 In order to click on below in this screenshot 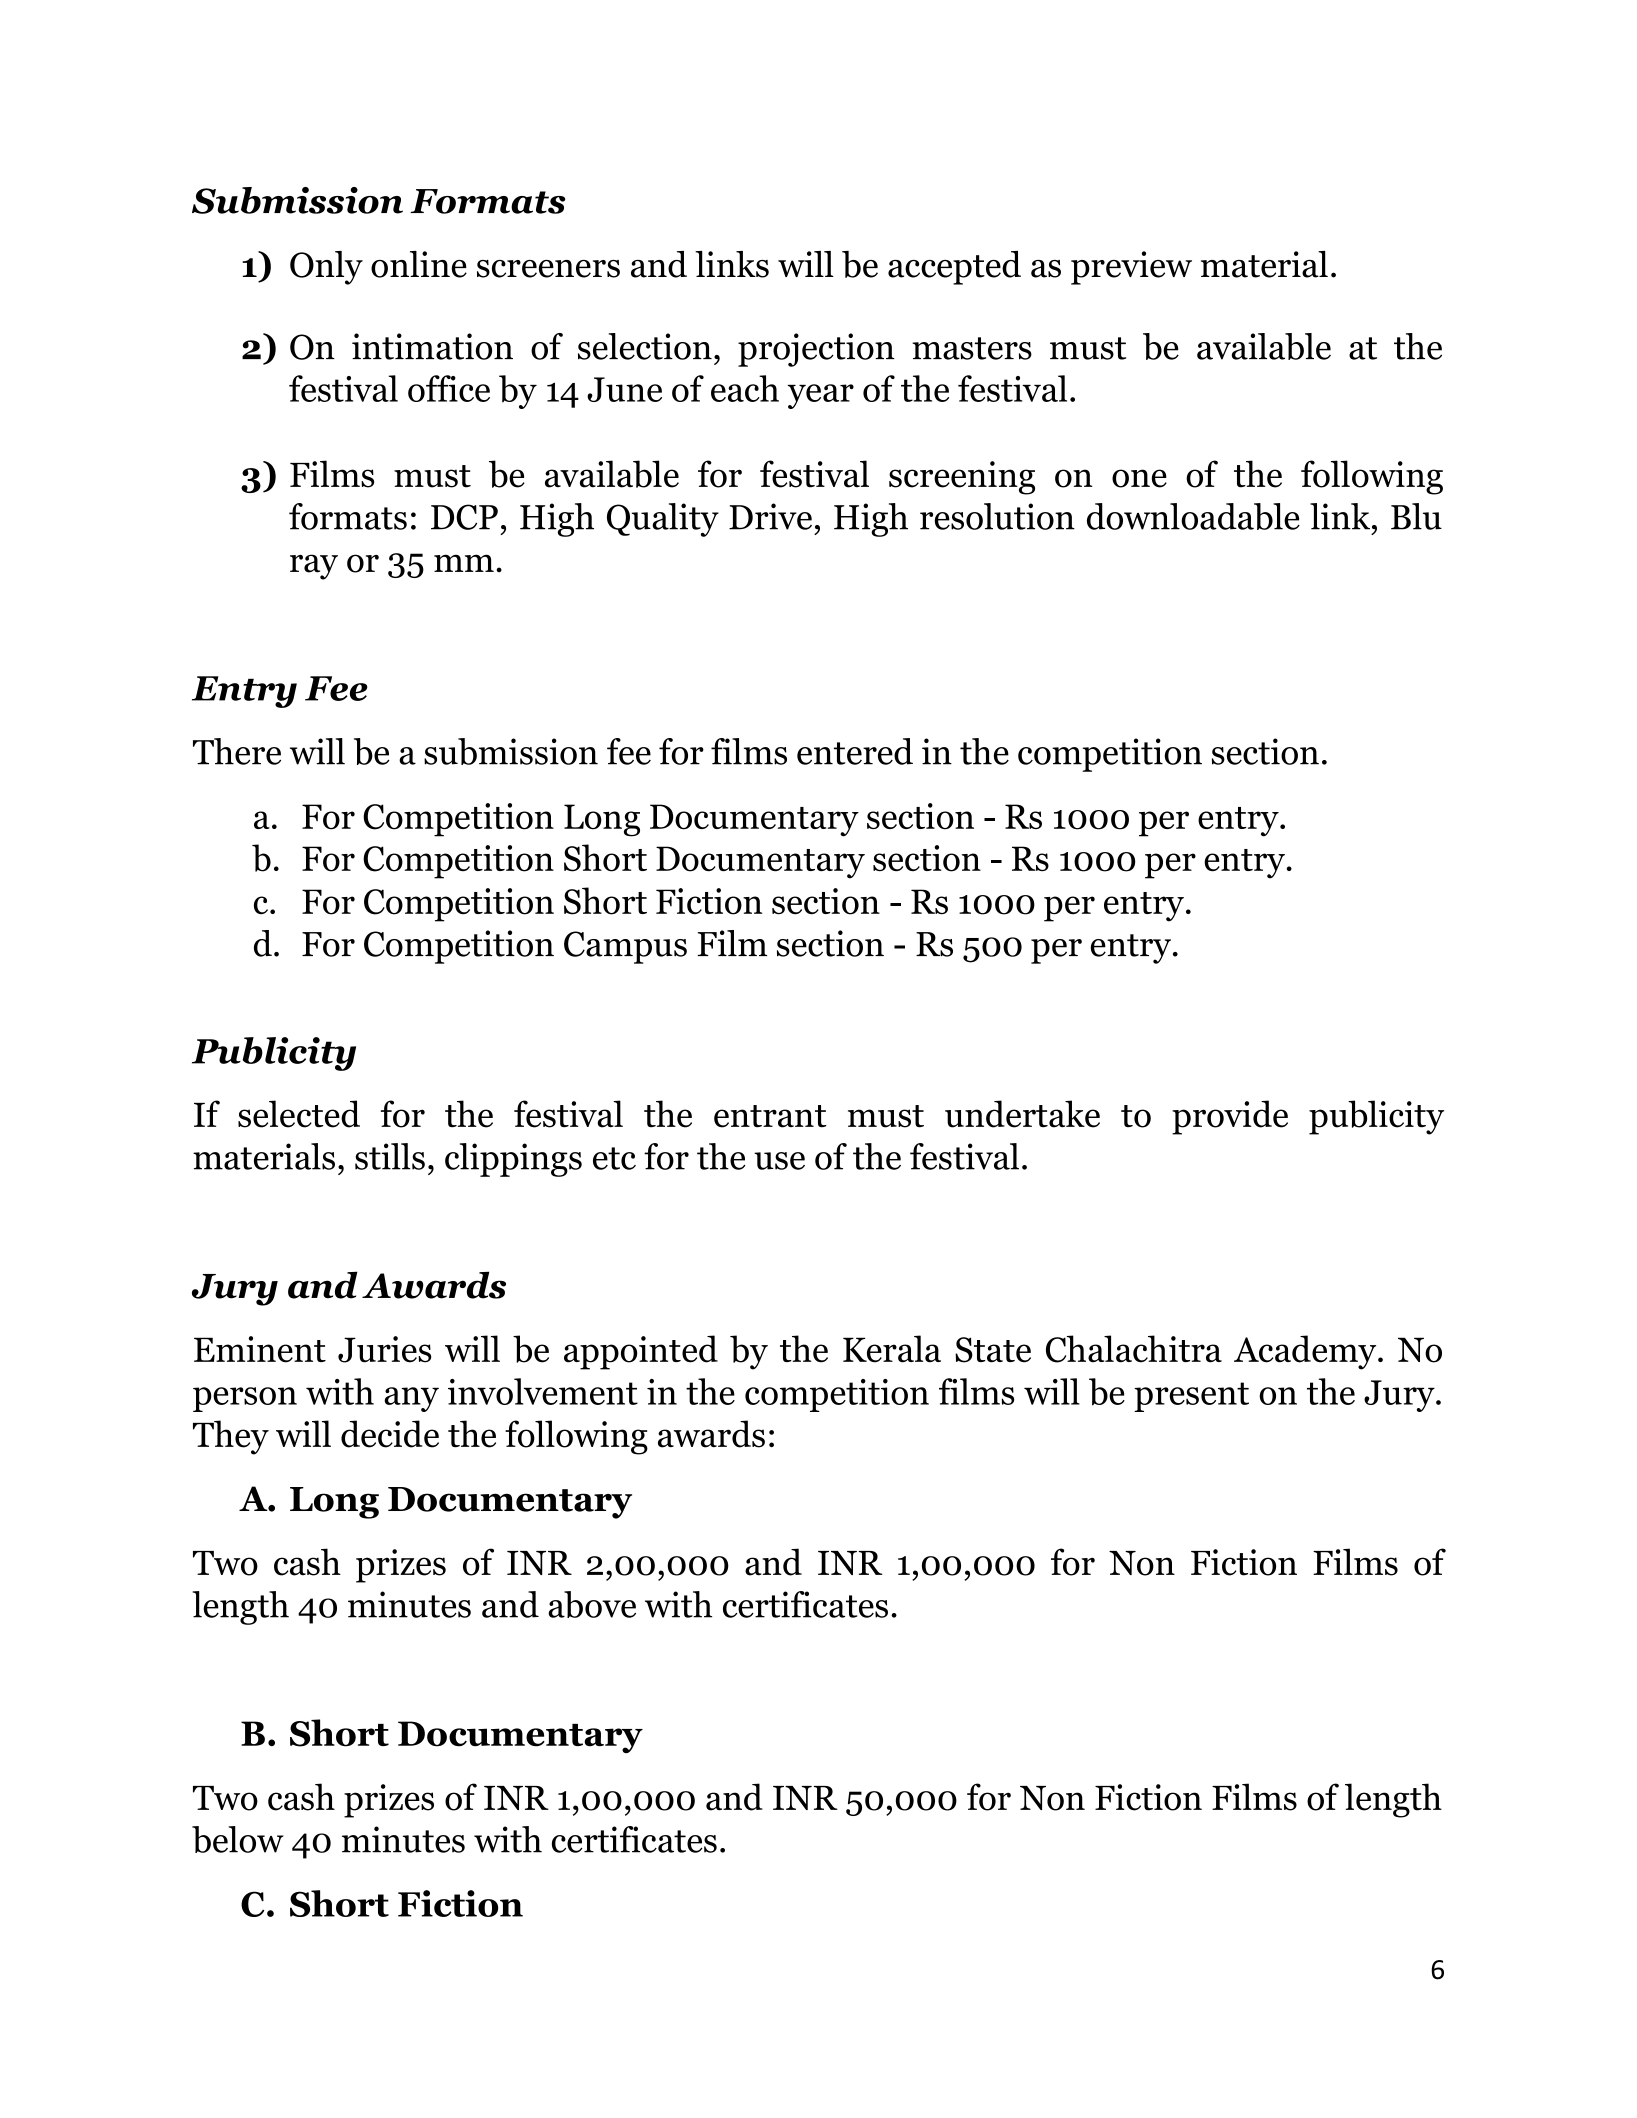, I will do `click(238, 1839)`.
